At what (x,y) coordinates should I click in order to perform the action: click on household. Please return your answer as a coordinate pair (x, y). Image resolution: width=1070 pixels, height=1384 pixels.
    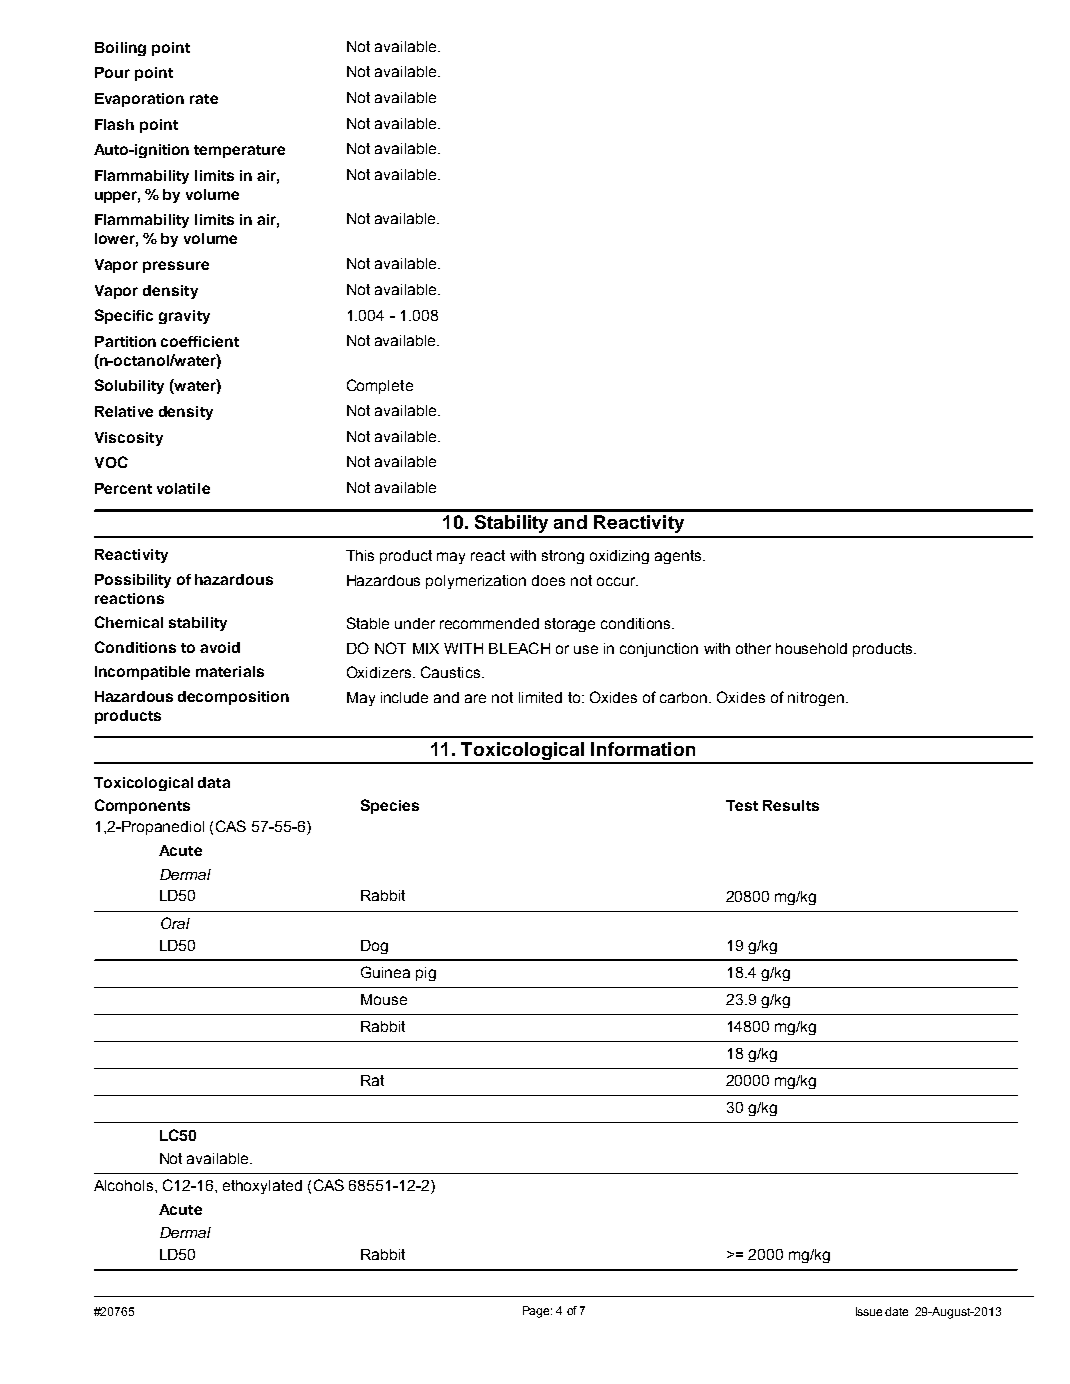
    Looking at the image, I should click on (811, 648).
